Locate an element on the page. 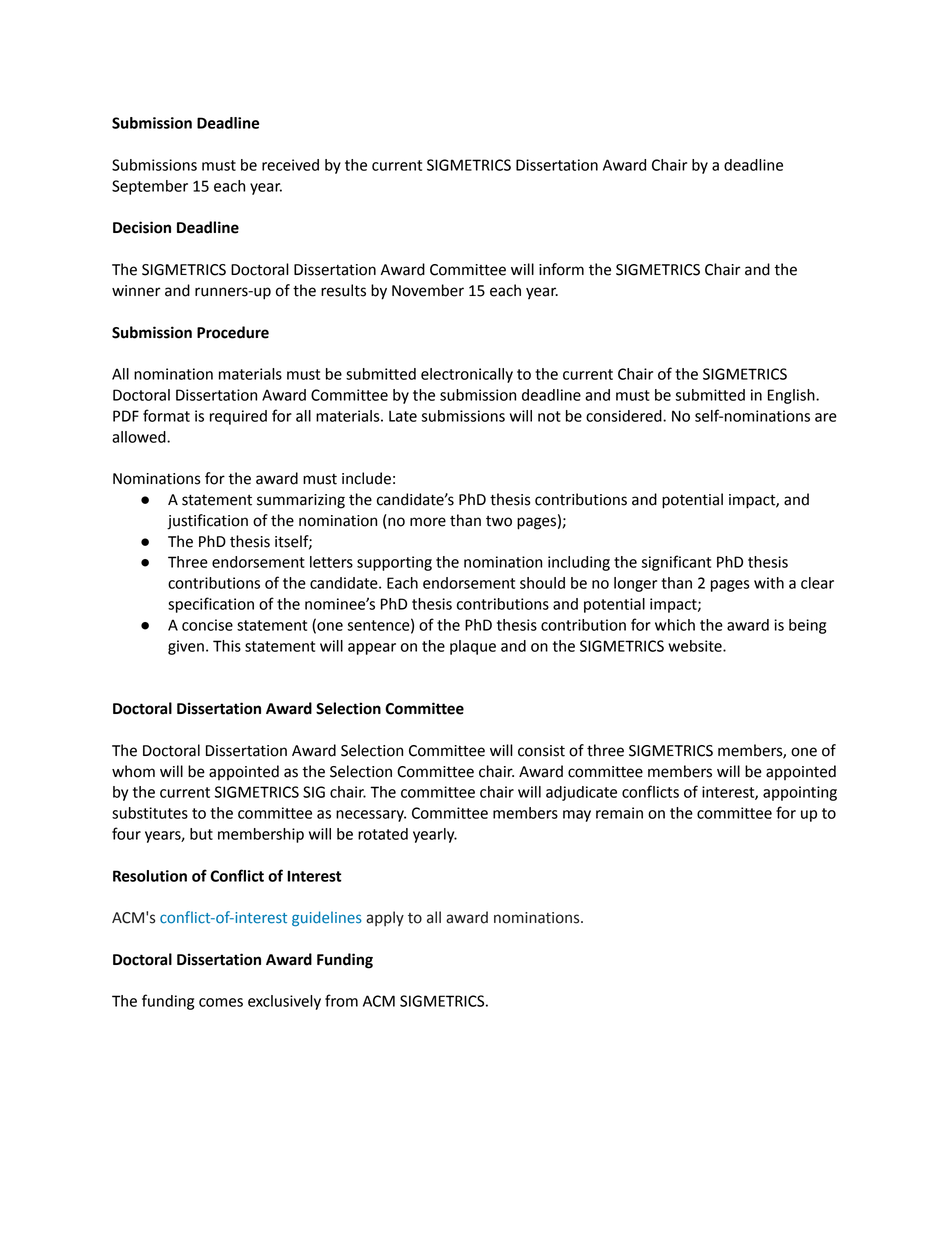  comes is located at coordinates (221, 1002).
